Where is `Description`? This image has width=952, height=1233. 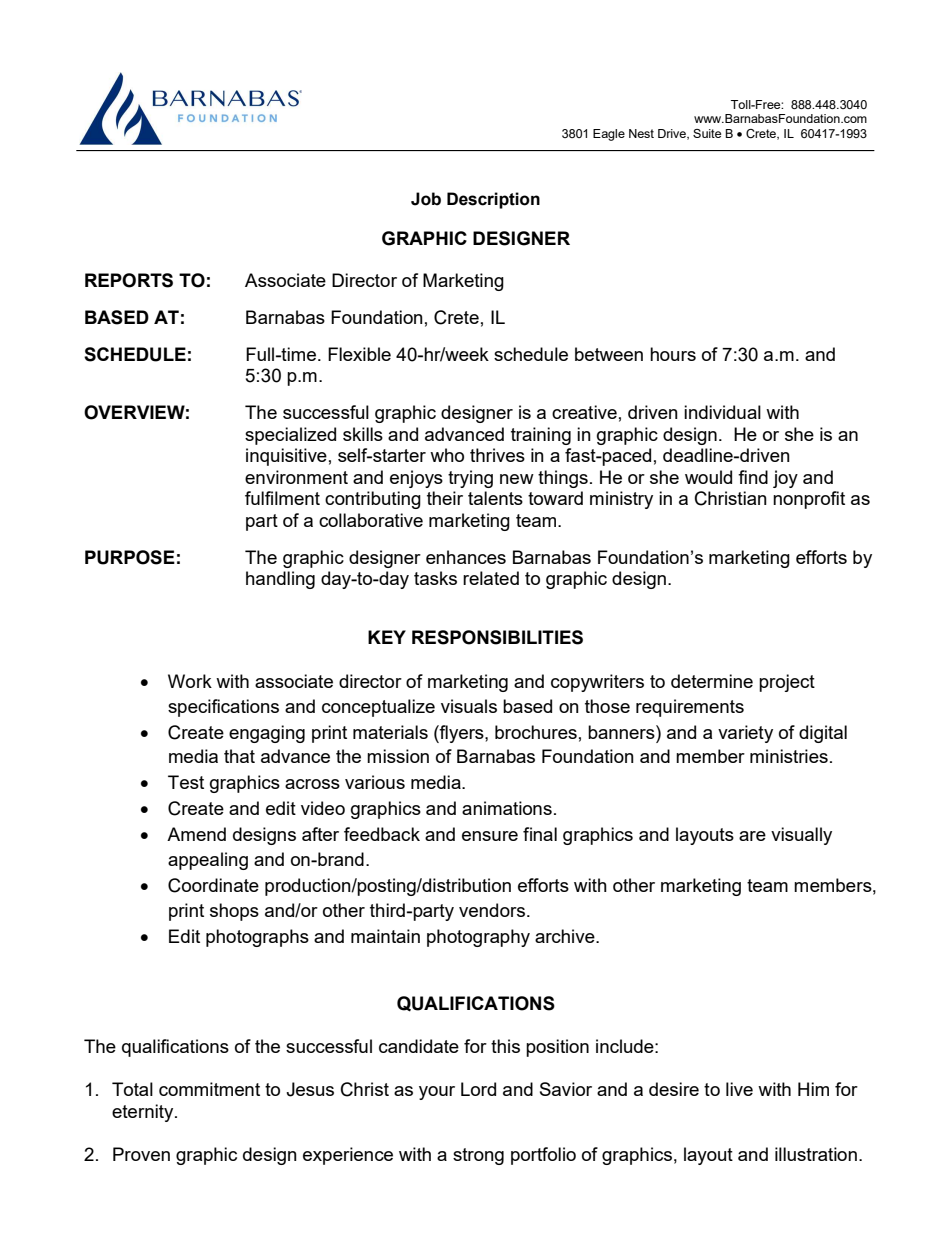
Description is located at coordinates (493, 200).
